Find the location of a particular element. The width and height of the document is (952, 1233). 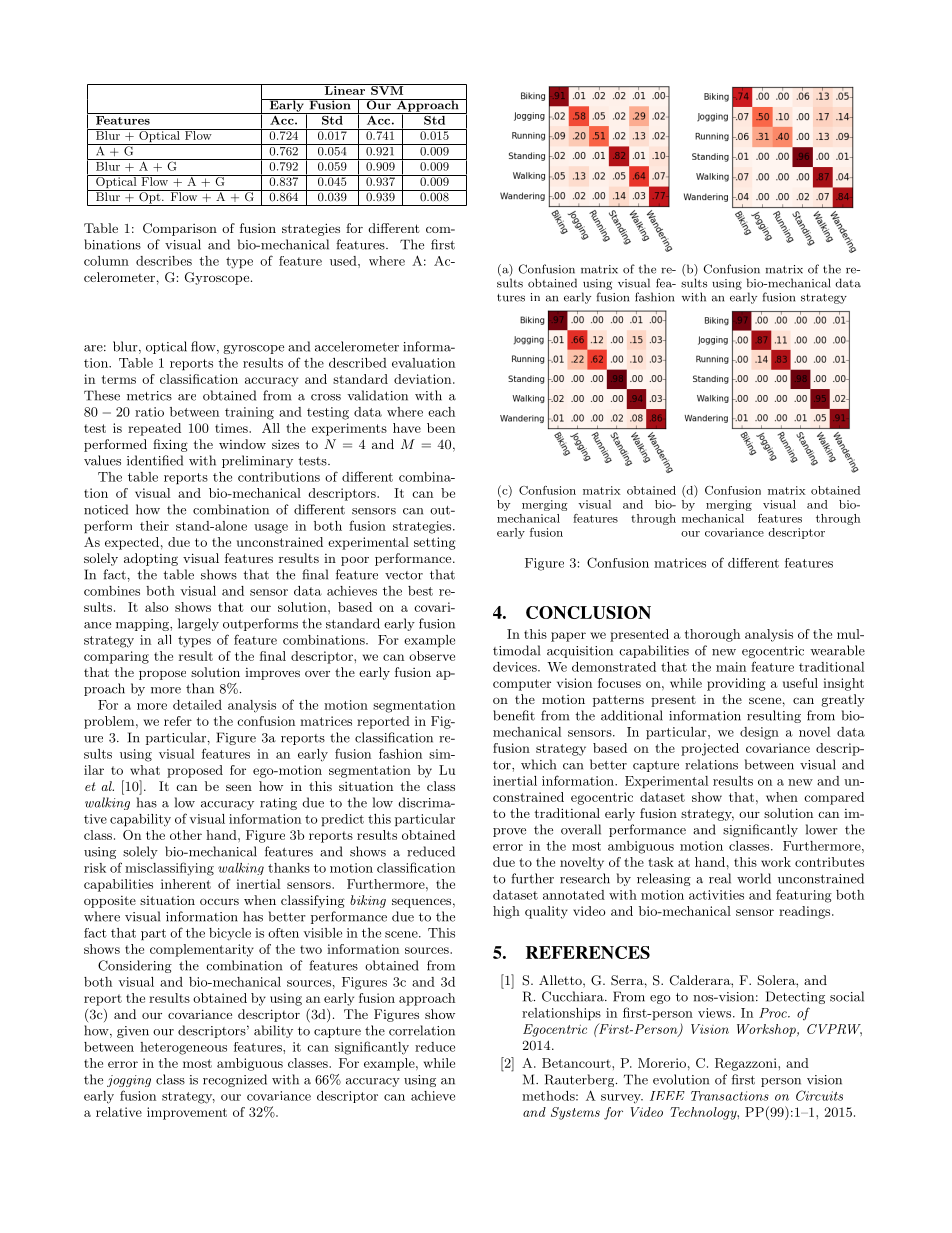

benefit is located at coordinates (514, 715).
